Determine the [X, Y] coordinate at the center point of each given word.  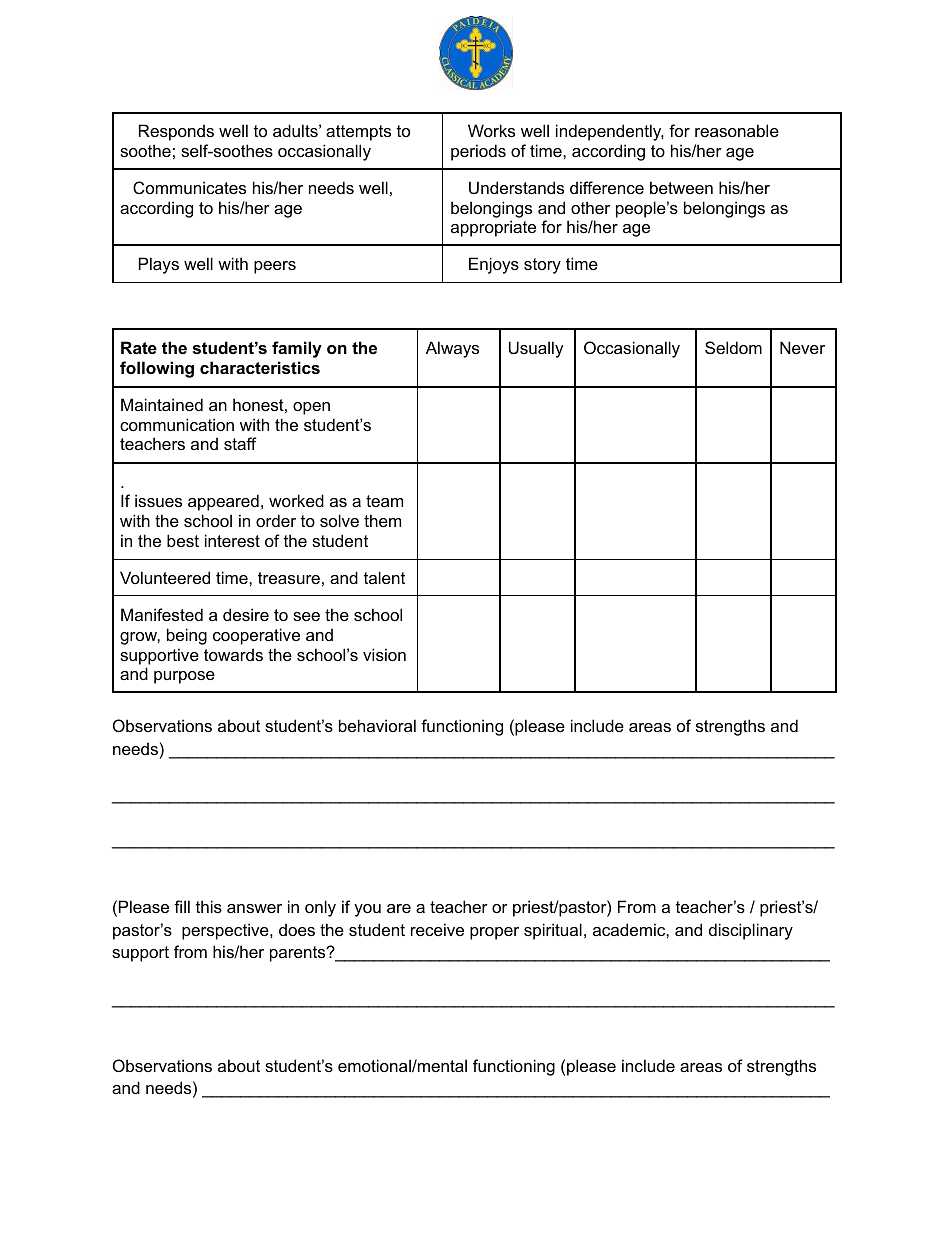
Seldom [733, 347]
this [209, 906]
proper [494, 933]
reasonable [737, 130]
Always [452, 349]
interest [232, 540]
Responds [176, 132]
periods [478, 152]
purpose [184, 677]
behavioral [377, 725]
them [382, 520]
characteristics [260, 367]
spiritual [553, 931]
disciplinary [751, 931]
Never [802, 347]
